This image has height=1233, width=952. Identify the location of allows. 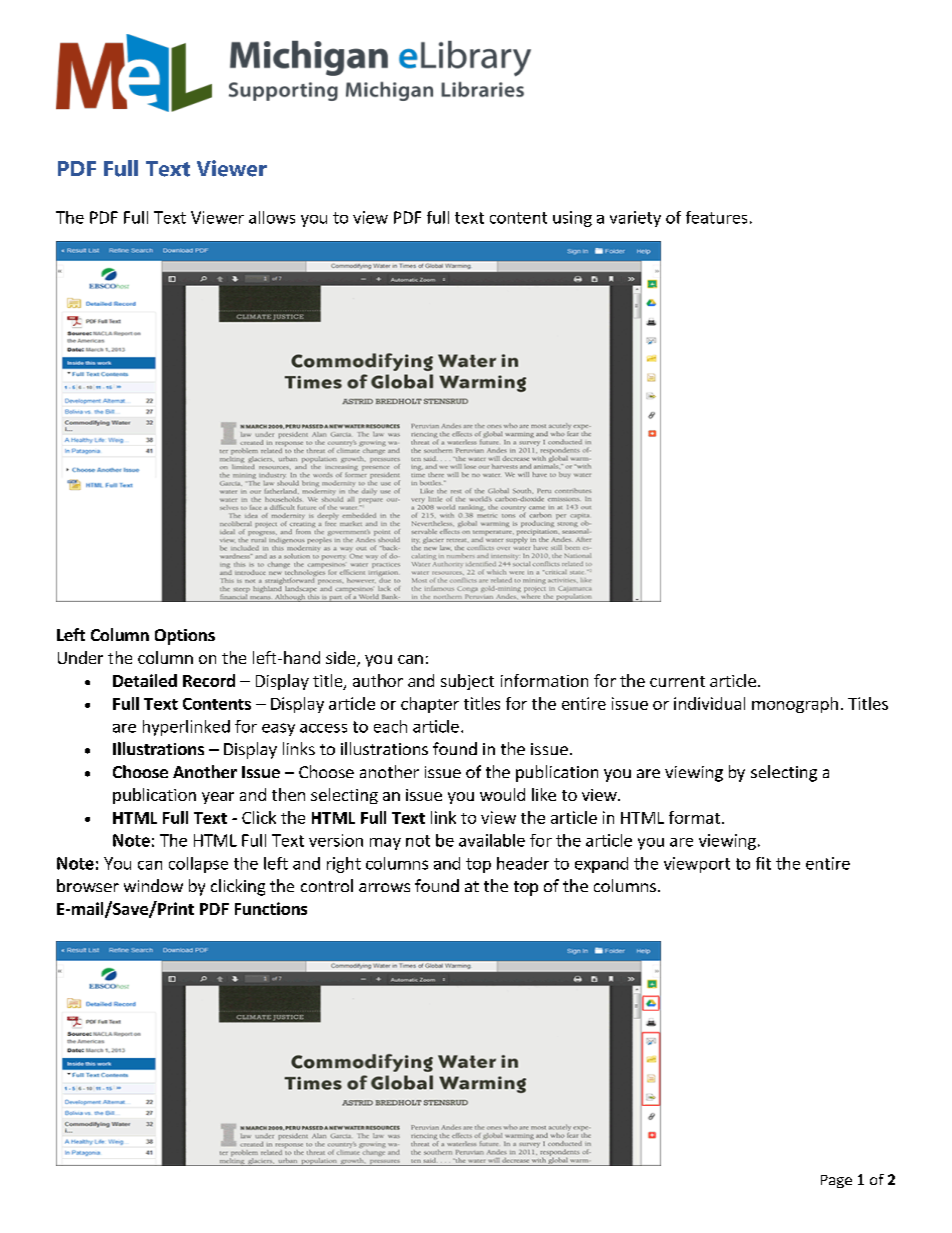
(272, 217).
